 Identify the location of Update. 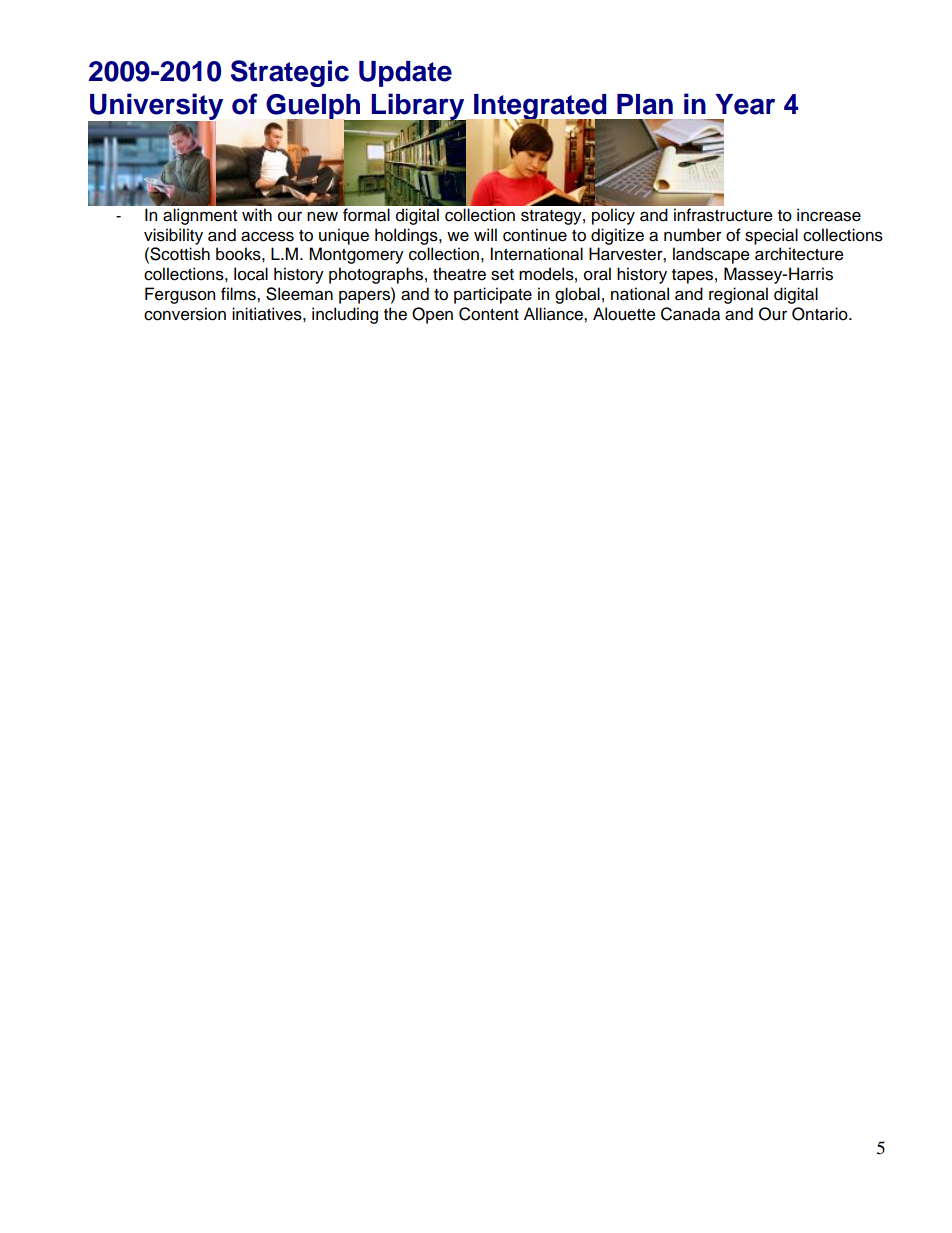
(405, 74).
